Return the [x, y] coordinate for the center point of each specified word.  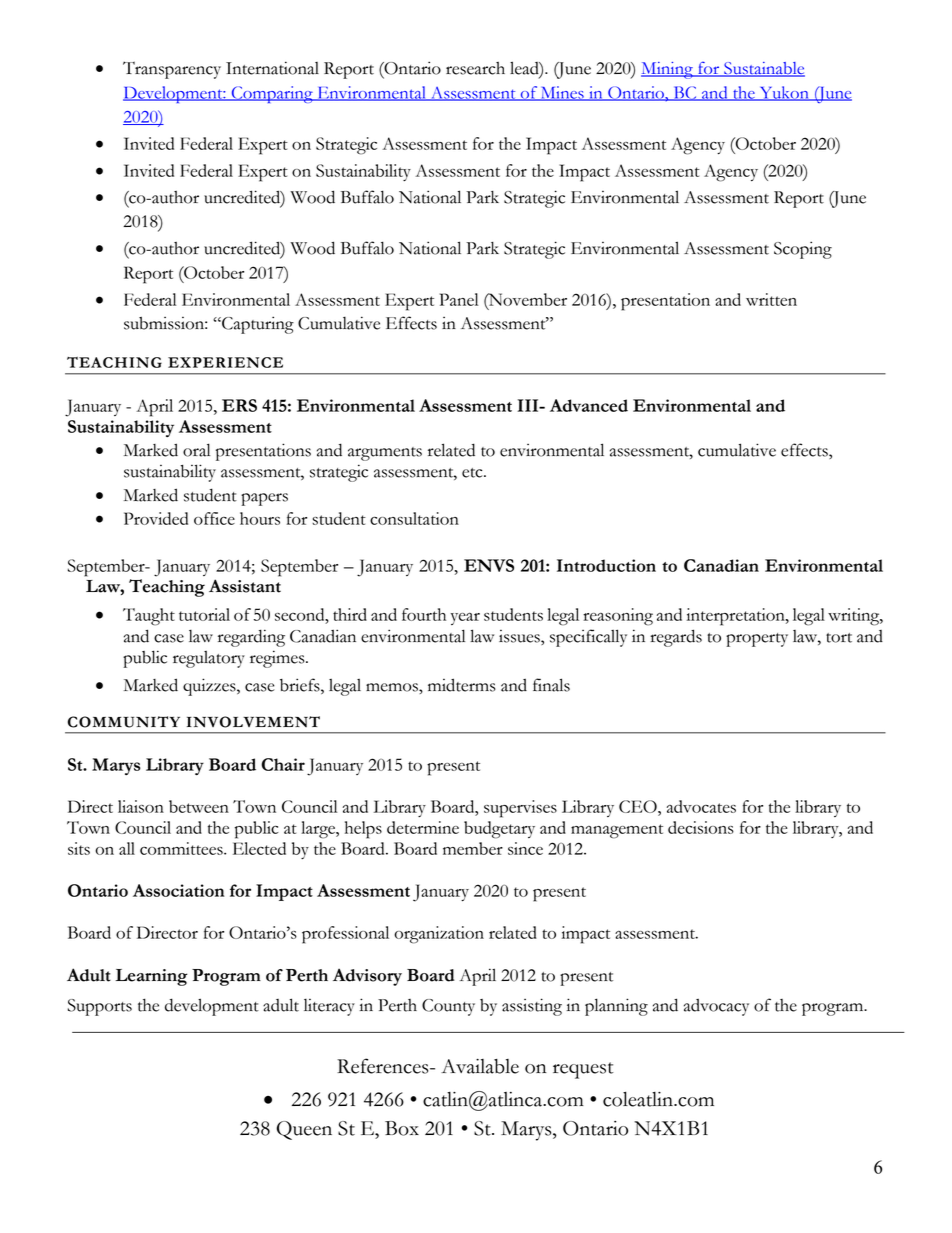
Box [402, 1128]
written [771, 299]
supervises [520, 809]
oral [196, 450]
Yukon [784, 93]
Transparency [172, 70]
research [475, 68]
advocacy [716, 1007]
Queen [304, 1130]
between [199, 806]
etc [473, 473]
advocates [701, 806]
